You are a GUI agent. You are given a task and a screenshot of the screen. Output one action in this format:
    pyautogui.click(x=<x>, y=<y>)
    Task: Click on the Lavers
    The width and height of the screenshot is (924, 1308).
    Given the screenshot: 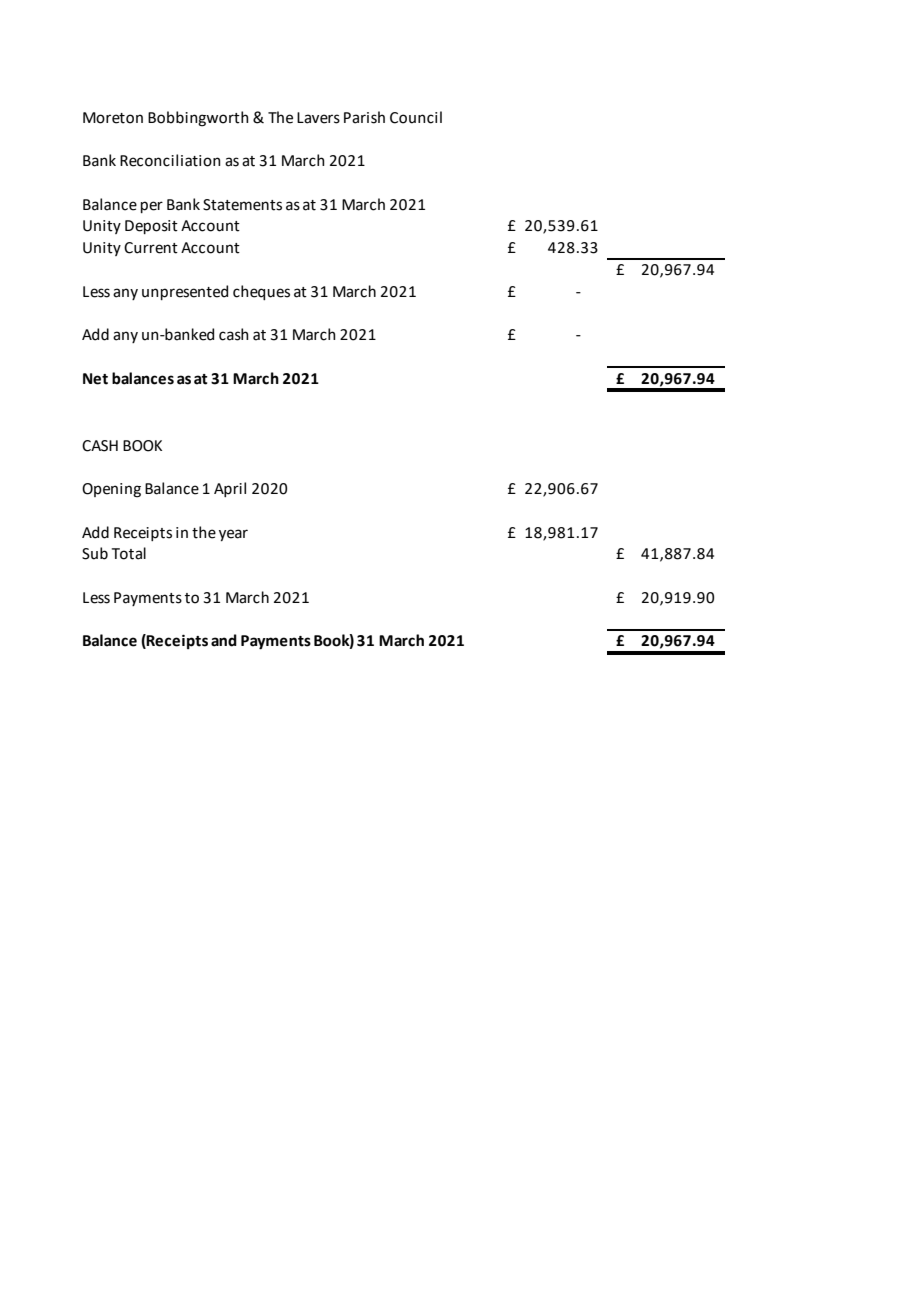 What is the action you would take?
    pyautogui.click(x=318, y=118)
